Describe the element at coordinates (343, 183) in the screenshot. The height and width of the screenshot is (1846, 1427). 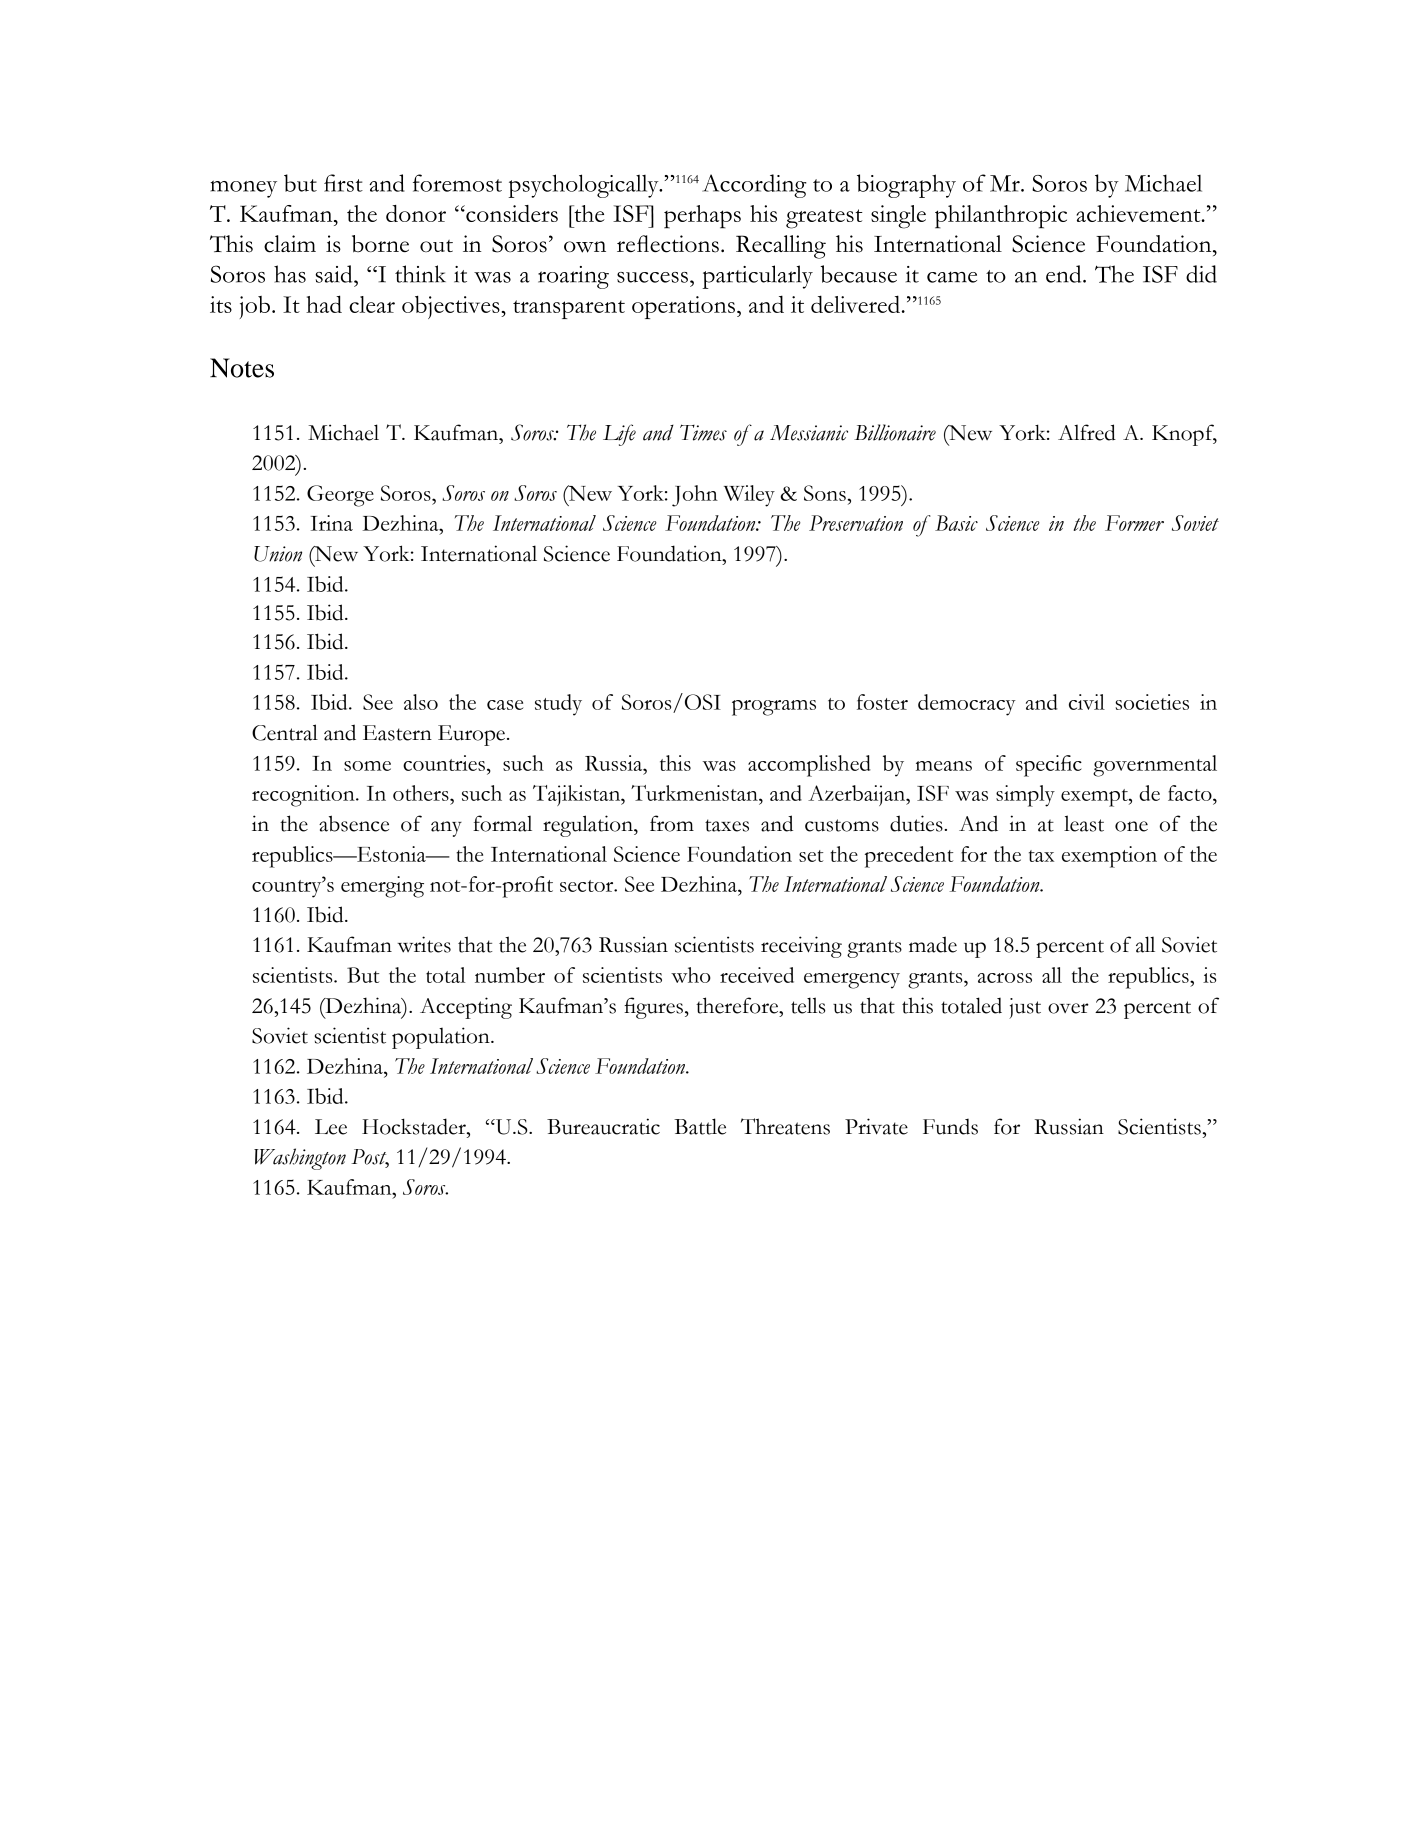
I see `first` at that location.
